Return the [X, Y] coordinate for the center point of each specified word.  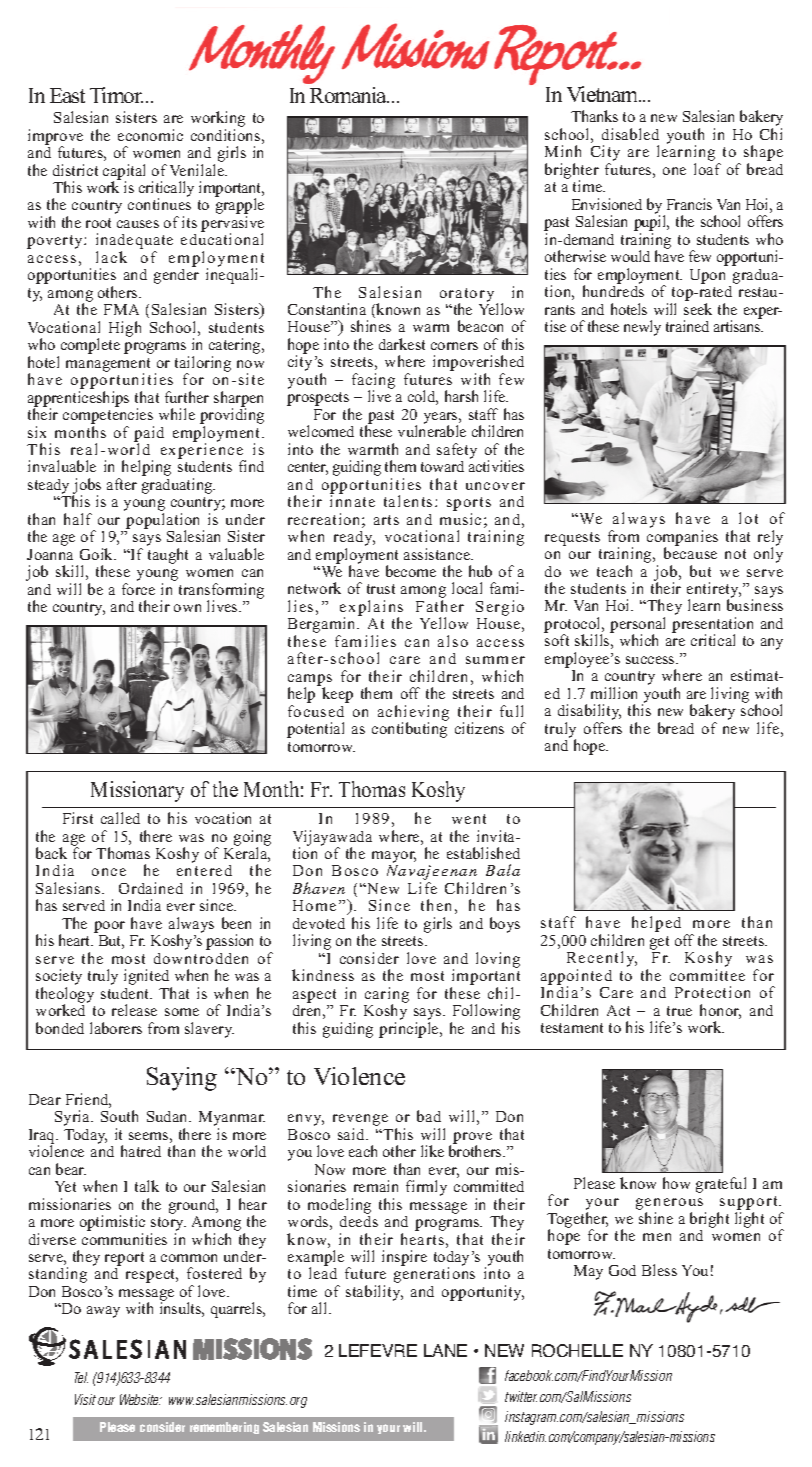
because [690, 552]
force [138, 589]
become [411, 571]
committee [707, 975]
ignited [148, 978]
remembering [224, 1428]
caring [387, 996]
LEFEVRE [378, 1350]
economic [150, 135]
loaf [707, 169]
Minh [563, 151]
